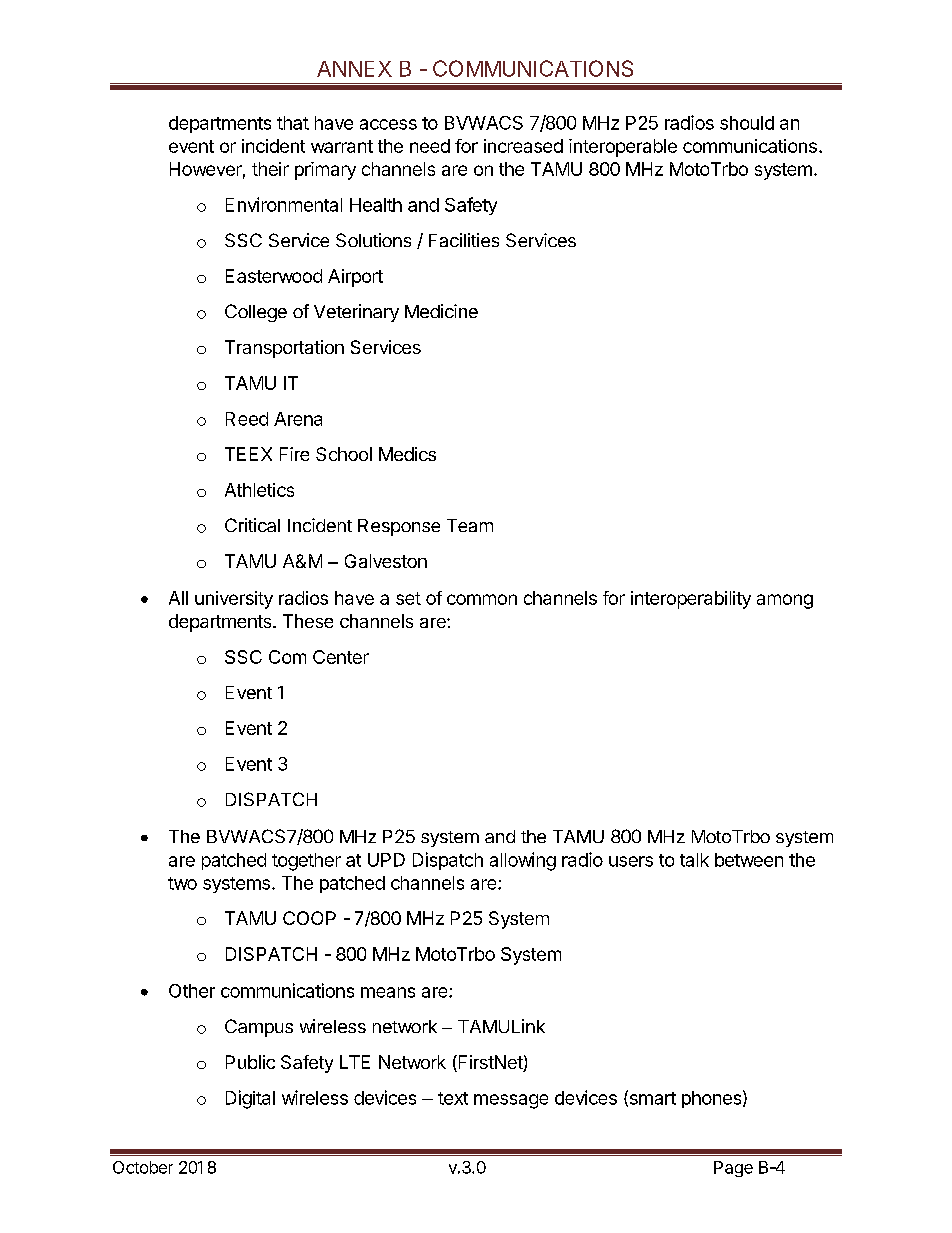 This screenshot has width=952, height=1233. I want to click on text, so click(453, 1098).
